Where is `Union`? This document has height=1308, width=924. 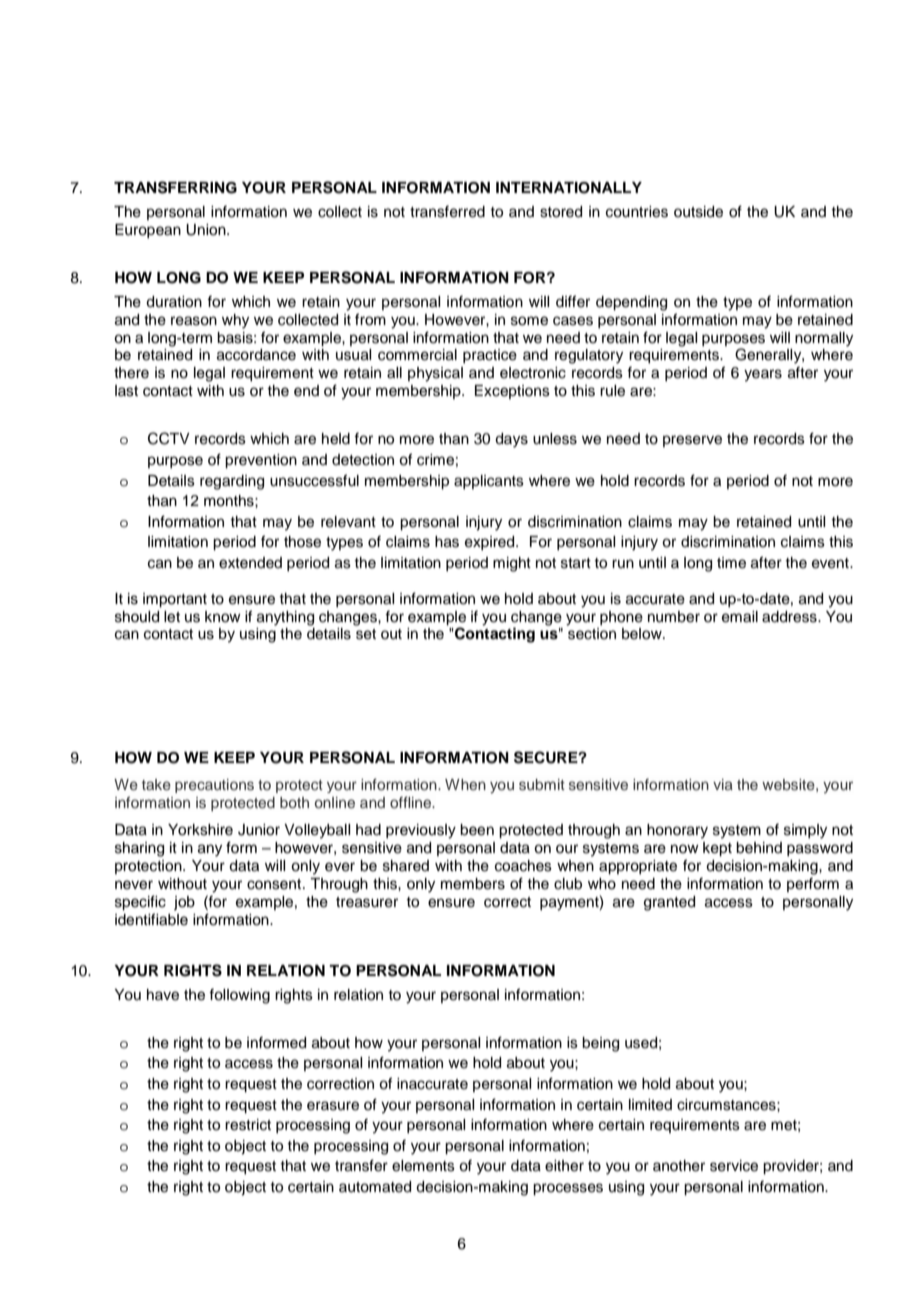
Union is located at coordinates (207, 230).
